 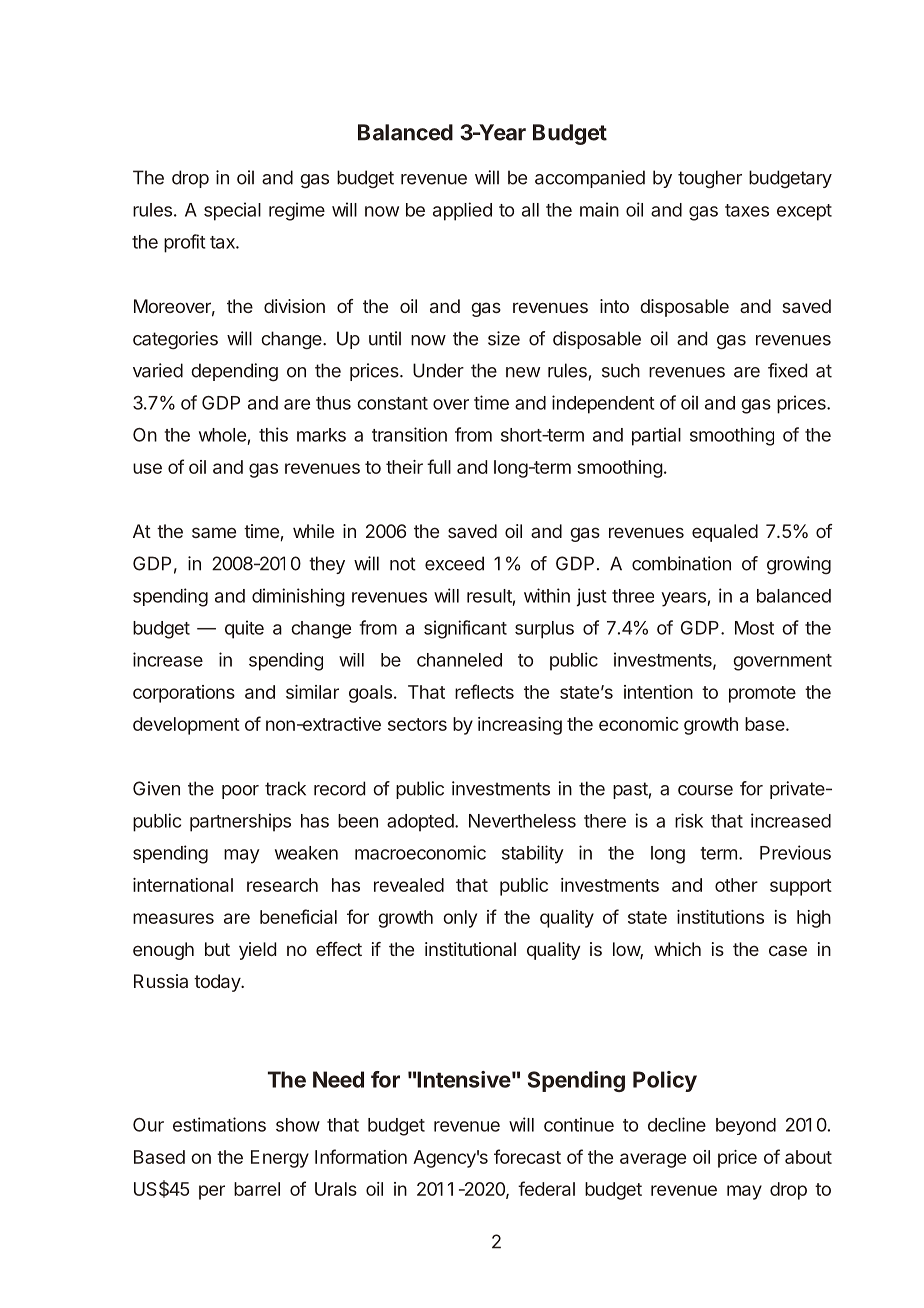 What do you see at coordinates (746, 1126) in the screenshot?
I see `beyond` at bounding box center [746, 1126].
